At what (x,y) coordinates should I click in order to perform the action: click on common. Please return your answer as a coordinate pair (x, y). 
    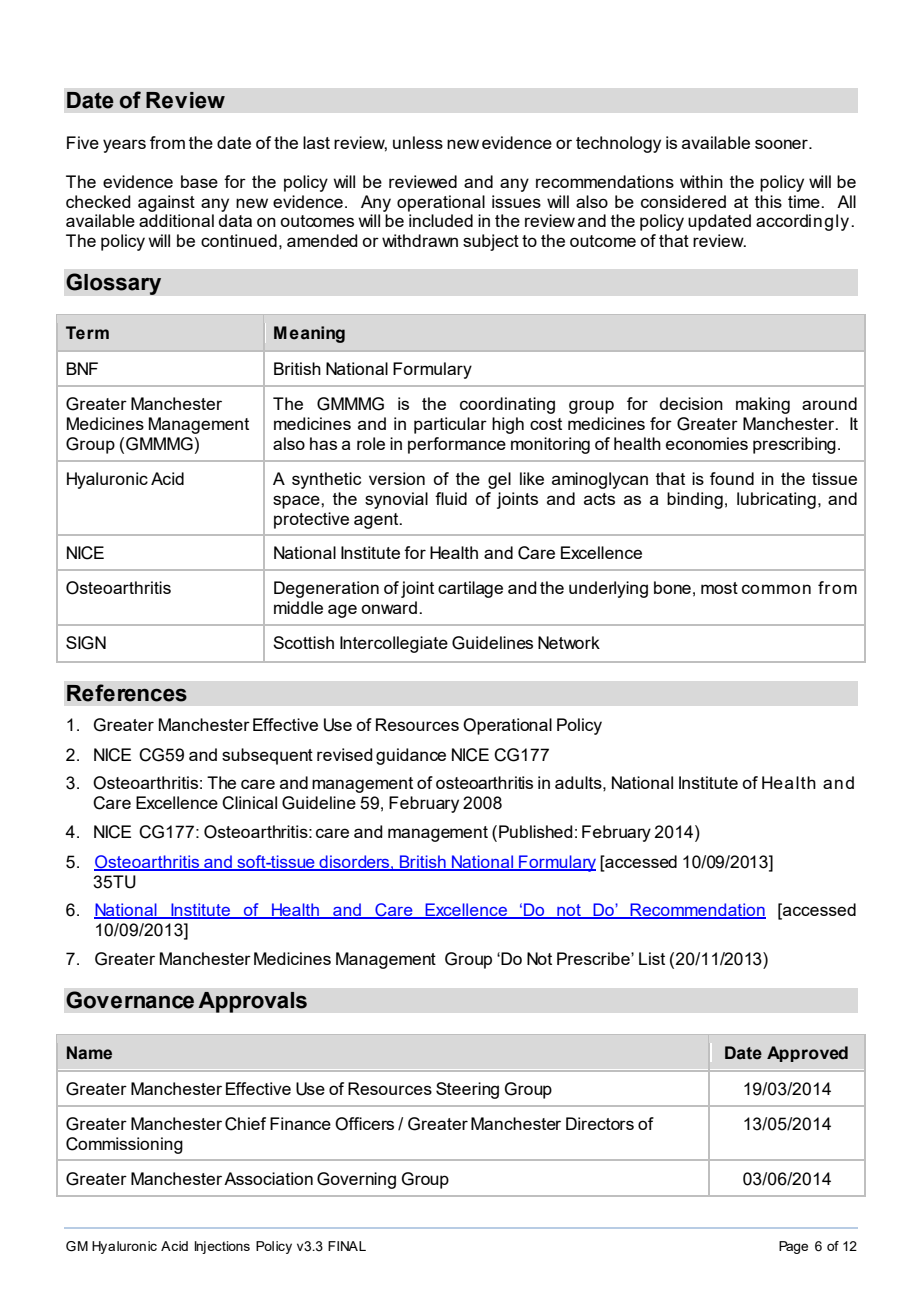
    Looking at the image, I should click on (776, 589).
